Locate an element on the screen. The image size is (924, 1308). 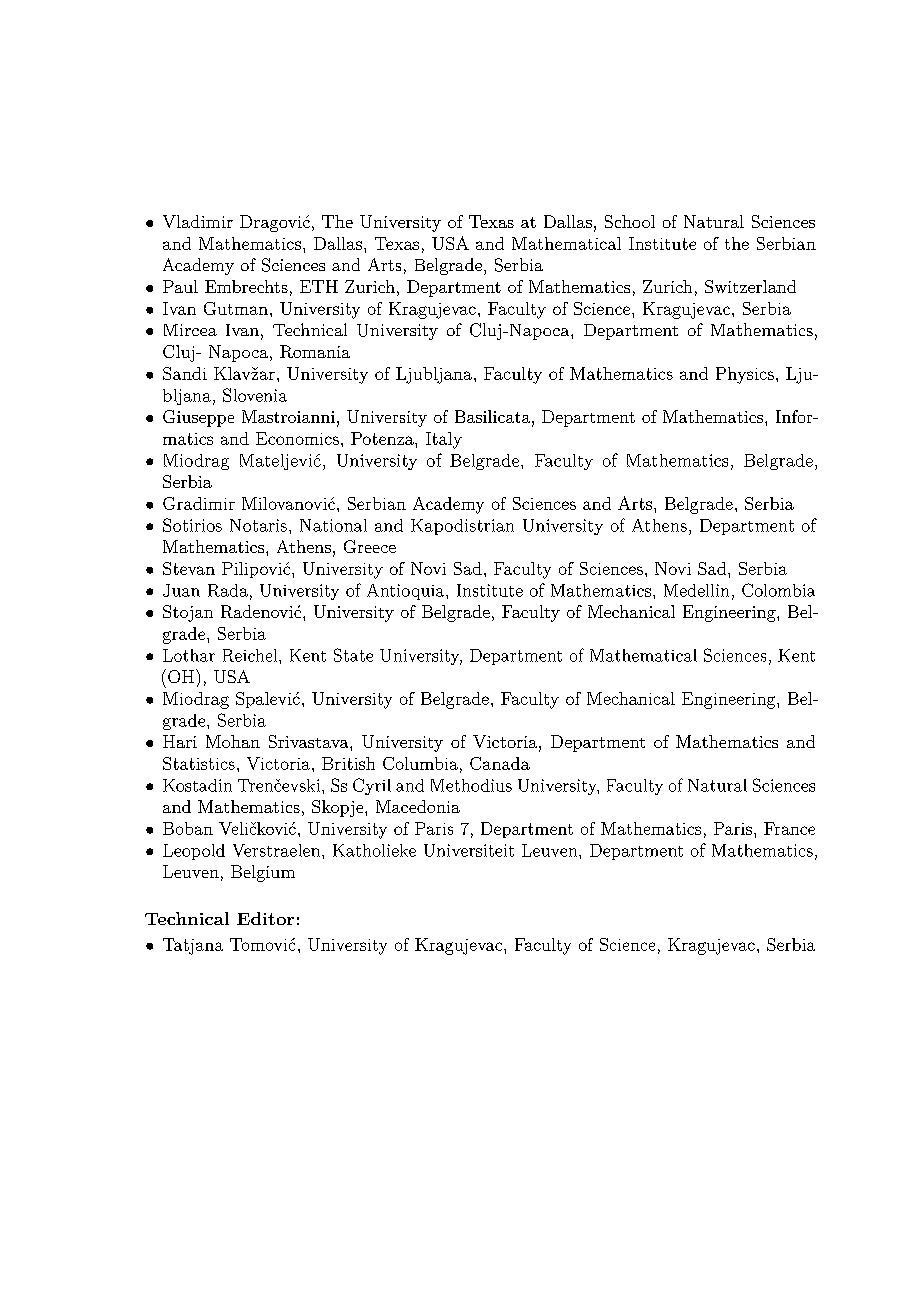
Medellin is located at coordinates (696, 590).
